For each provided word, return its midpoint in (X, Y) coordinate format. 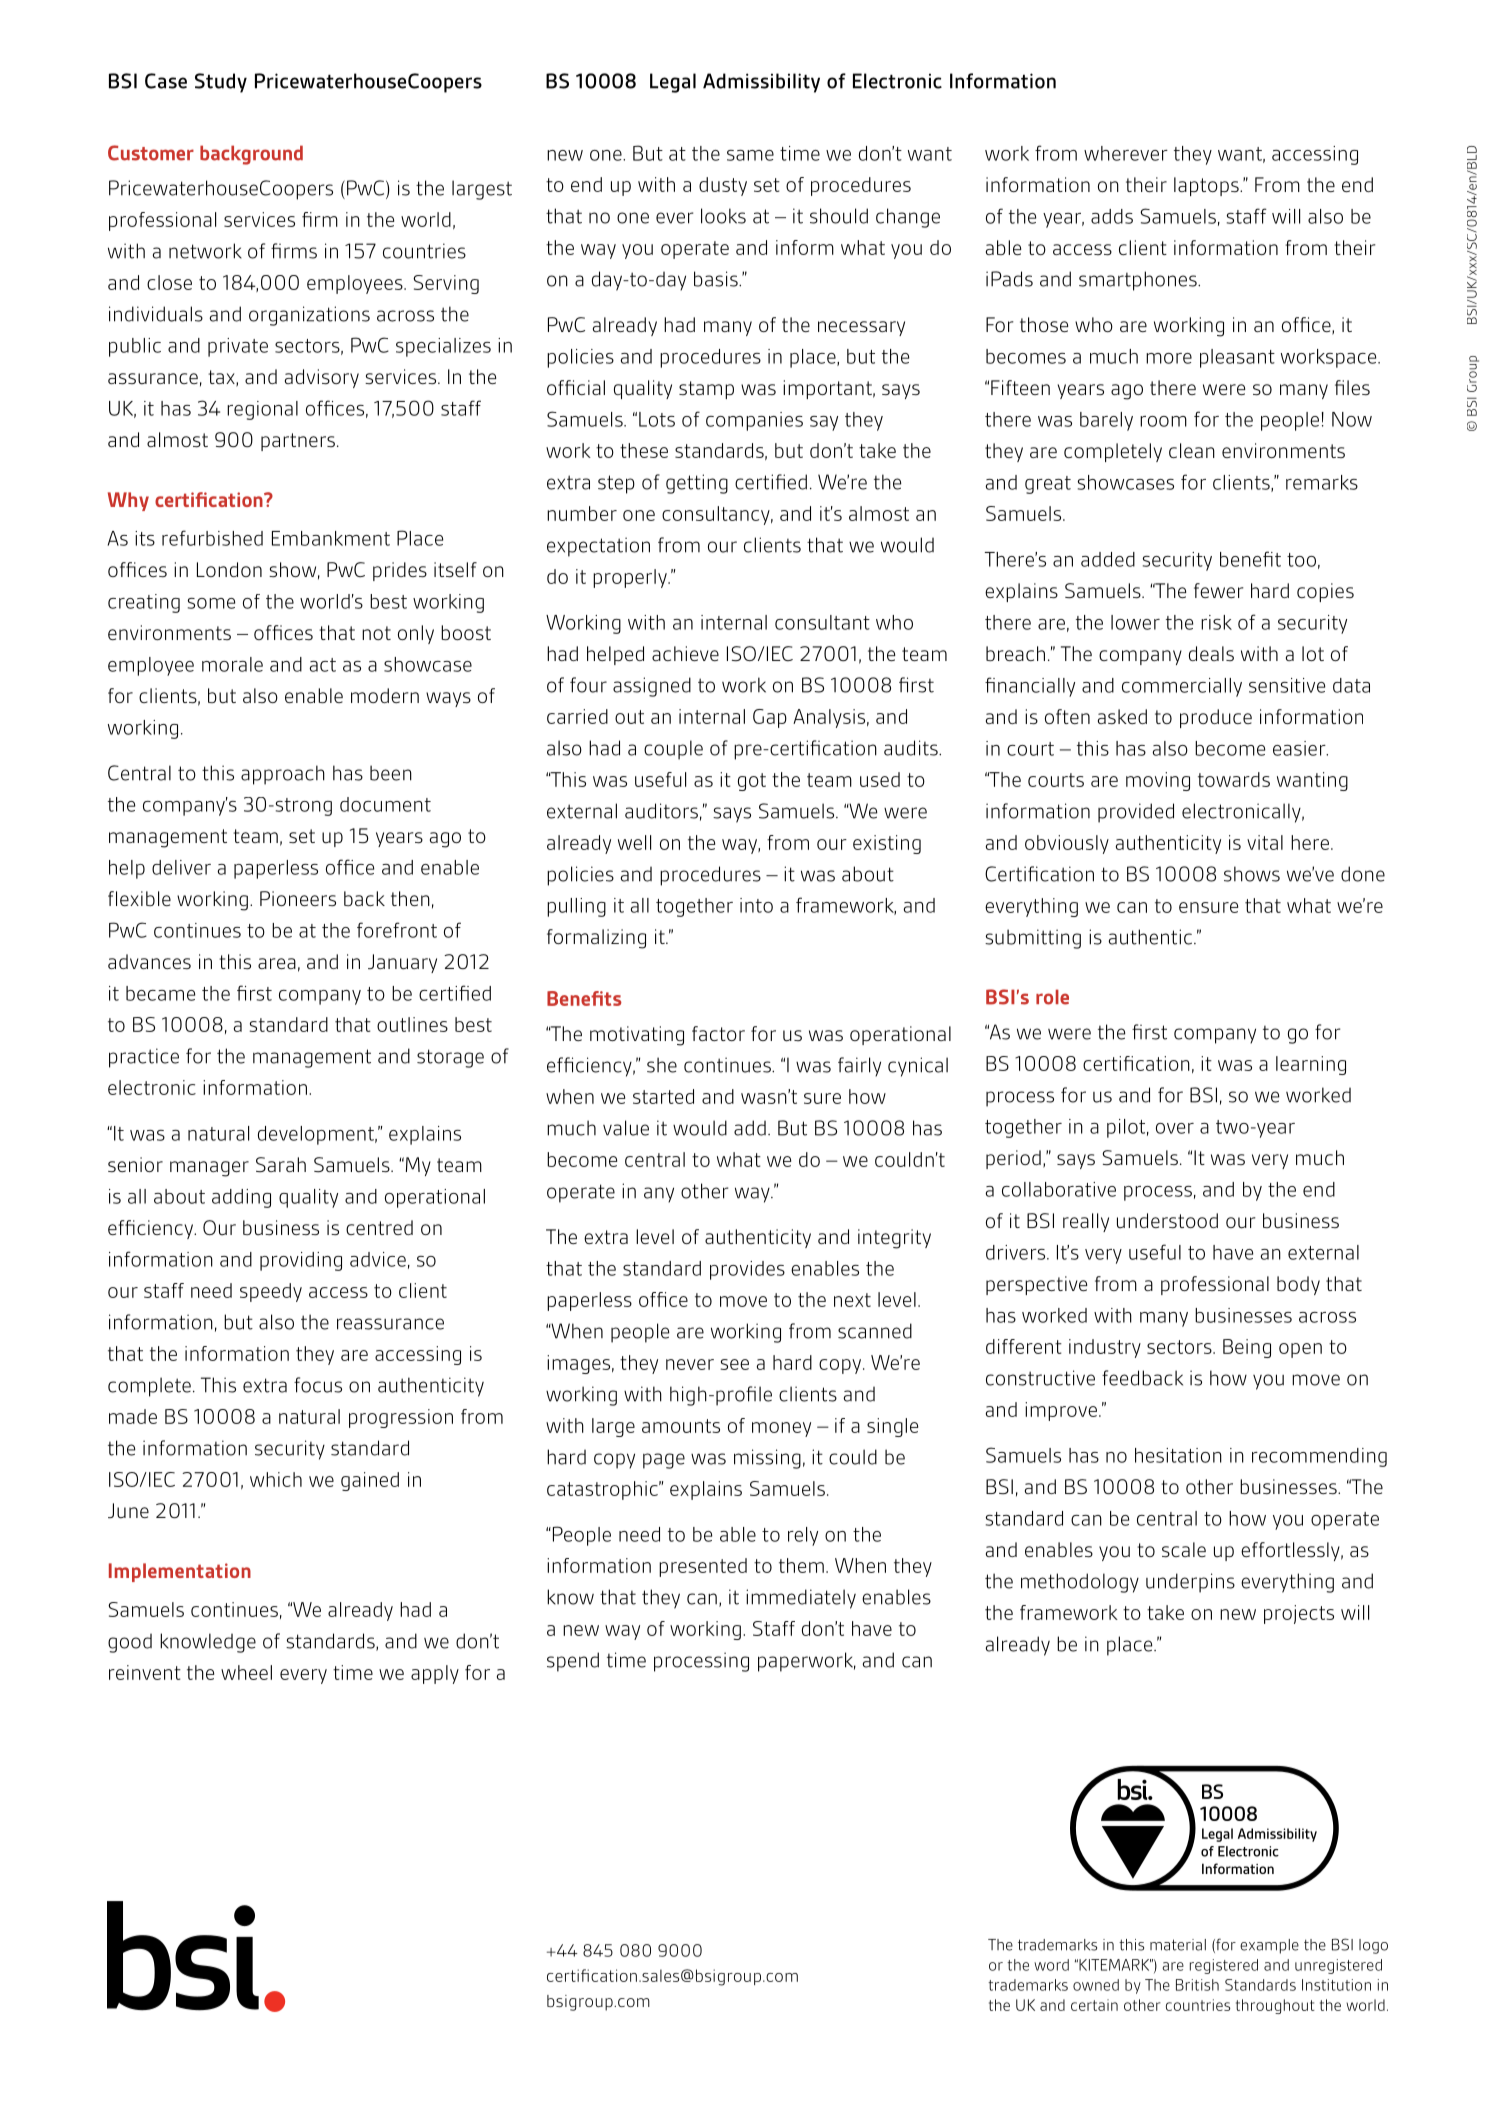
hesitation (1178, 1455)
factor (718, 1033)
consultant (822, 622)
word (1051, 1965)
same (750, 155)
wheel (246, 1672)
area (277, 963)
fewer (1219, 590)
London (229, 569)
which (276, 1479)
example (1269, 1946)
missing (767, 1459)
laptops (1207, 186)
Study (221, 83)
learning (1311, 1065)
